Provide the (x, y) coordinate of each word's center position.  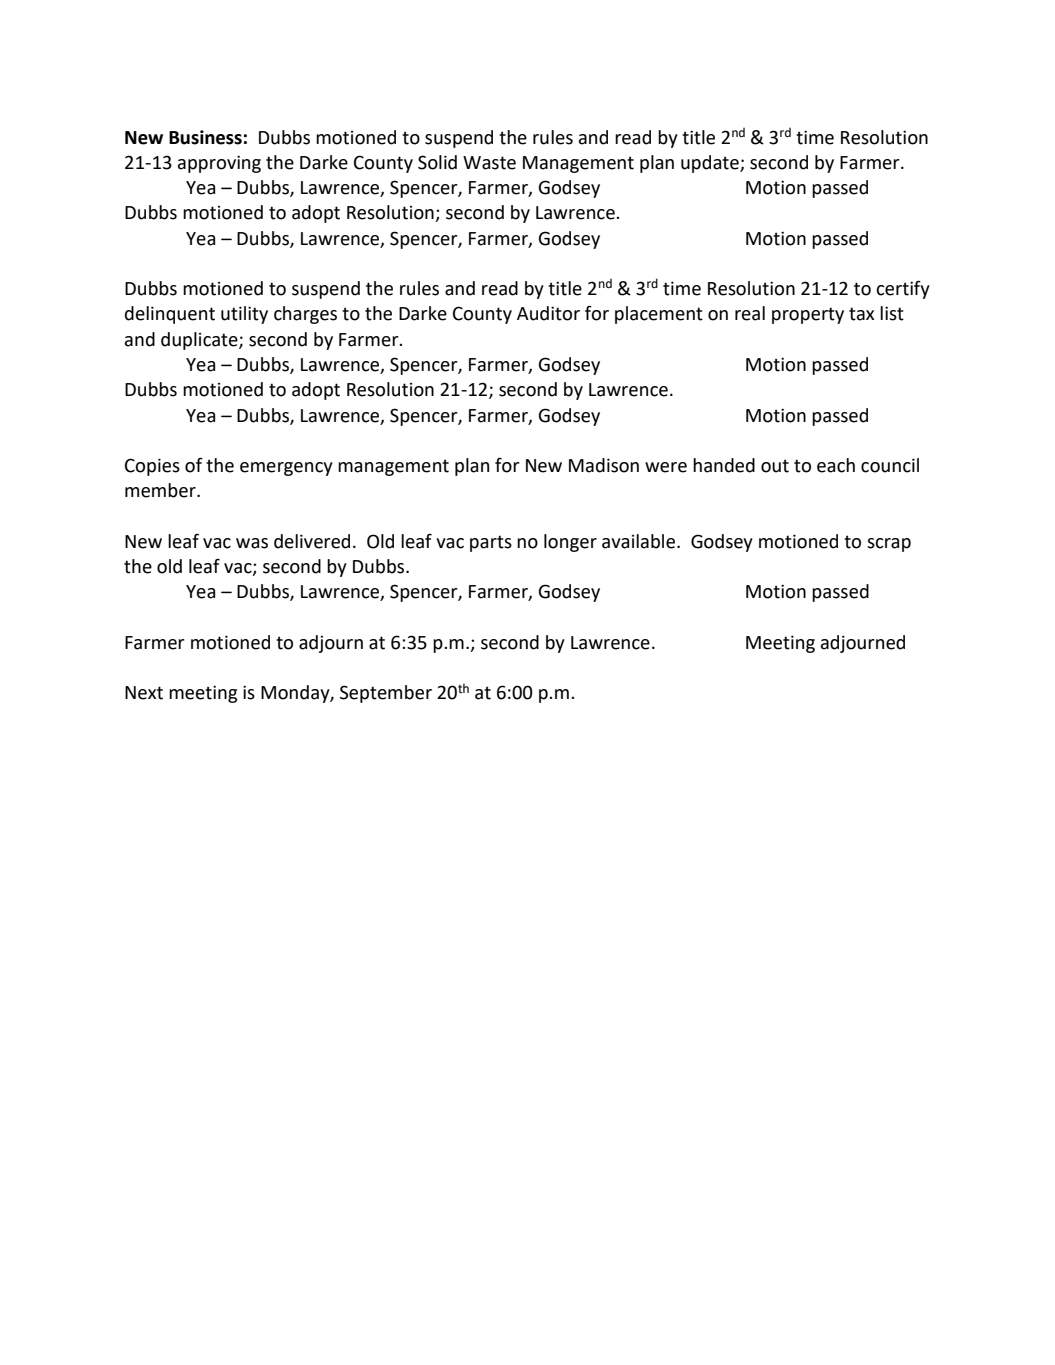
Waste (489, 163)
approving (219, 164)
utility (244, 315)
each (836, 465)
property (808, 315)
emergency (286, 469)
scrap (889, 545)
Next (144, 693)
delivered (312, 541)
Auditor (548, 313)
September (386, 694)
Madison (604, 465)
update (711, 164)
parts (491, 543)
